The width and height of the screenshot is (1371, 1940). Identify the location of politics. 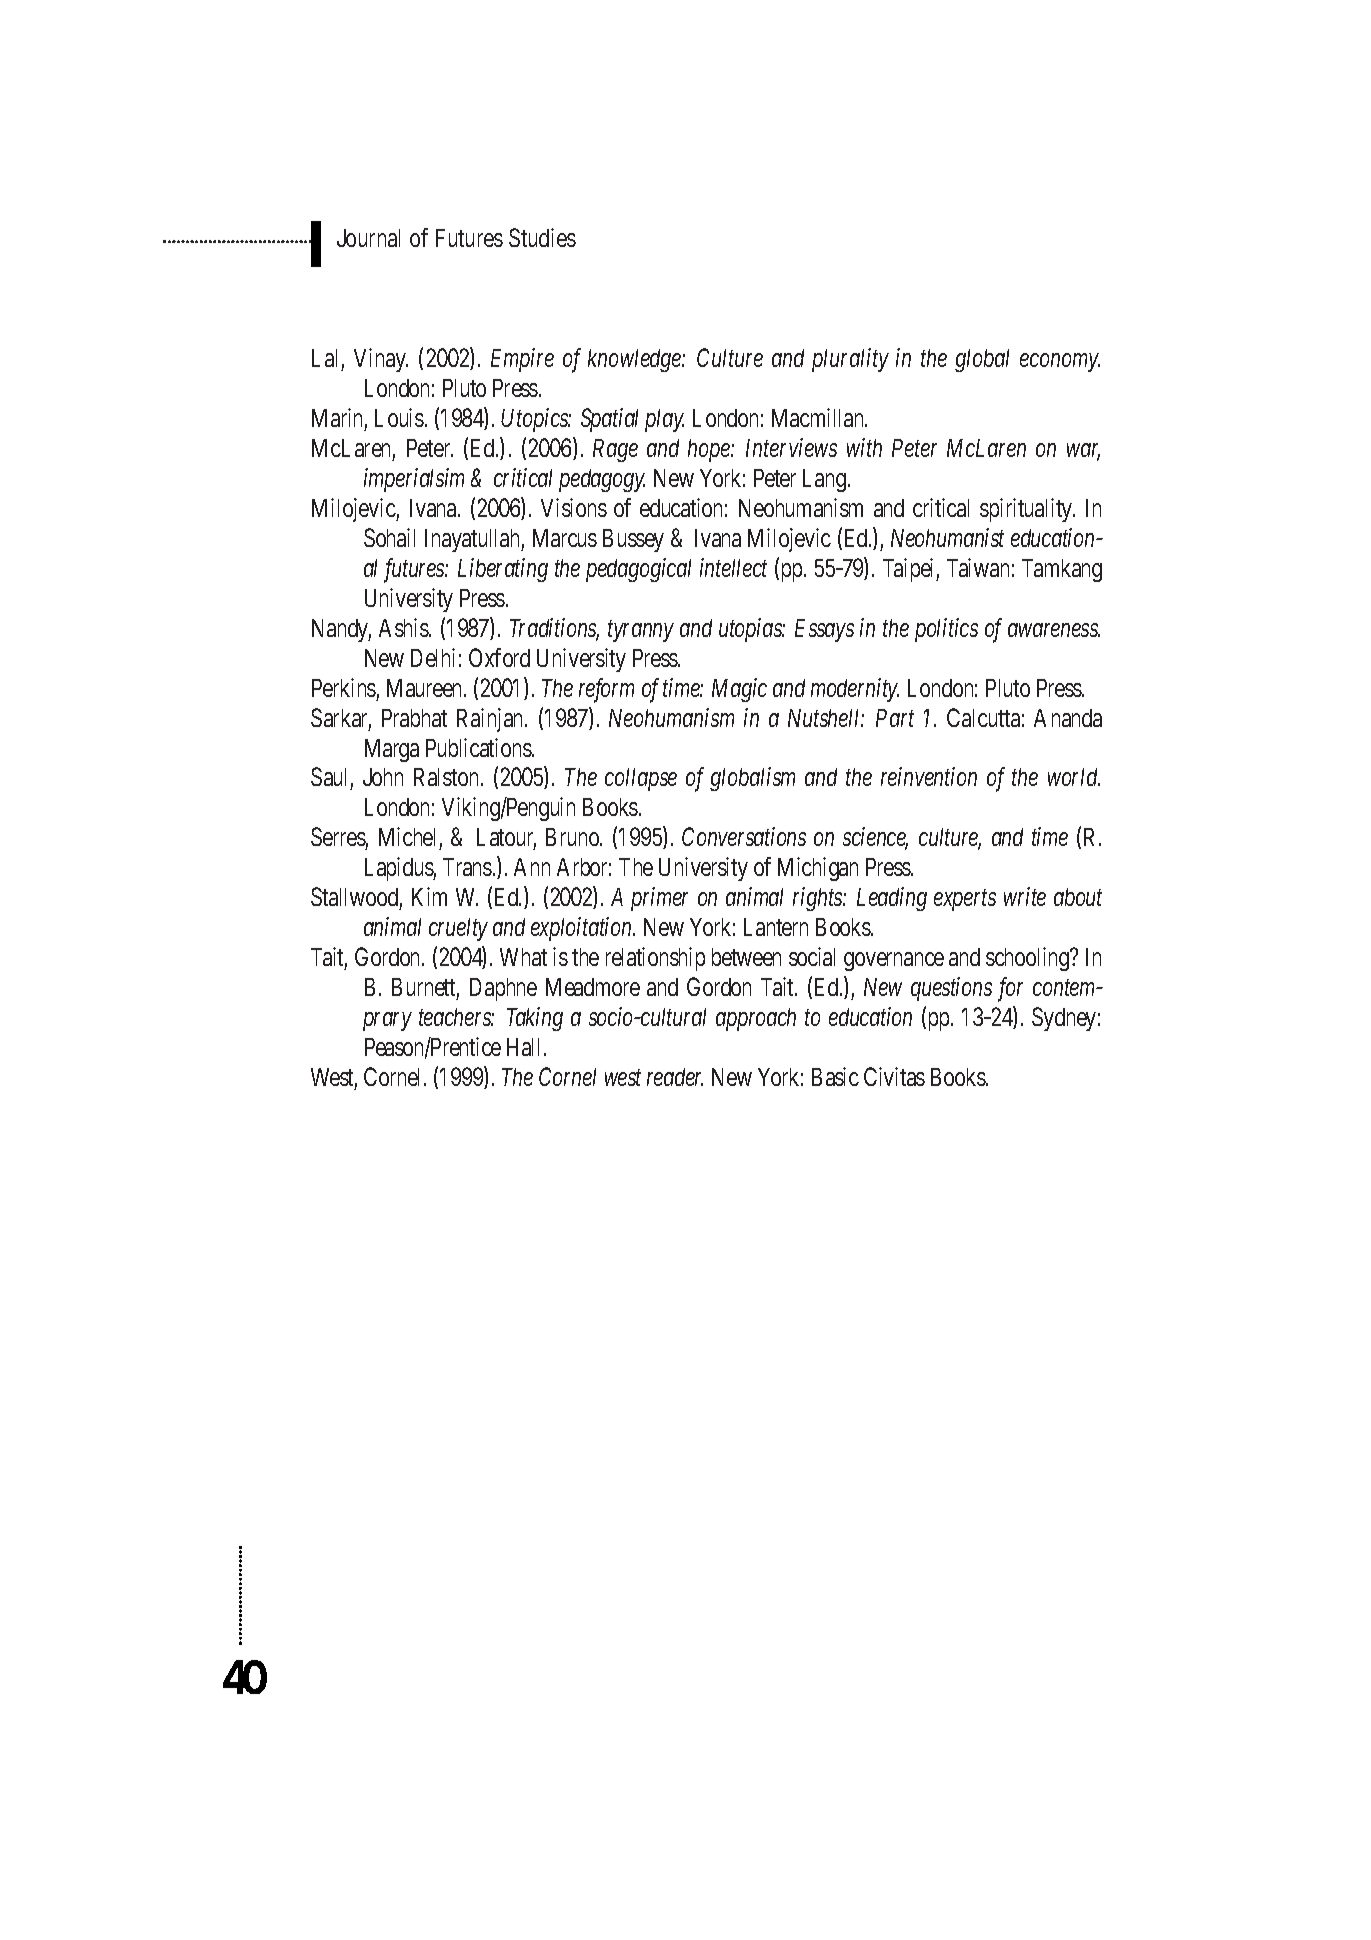
(946, 630).
